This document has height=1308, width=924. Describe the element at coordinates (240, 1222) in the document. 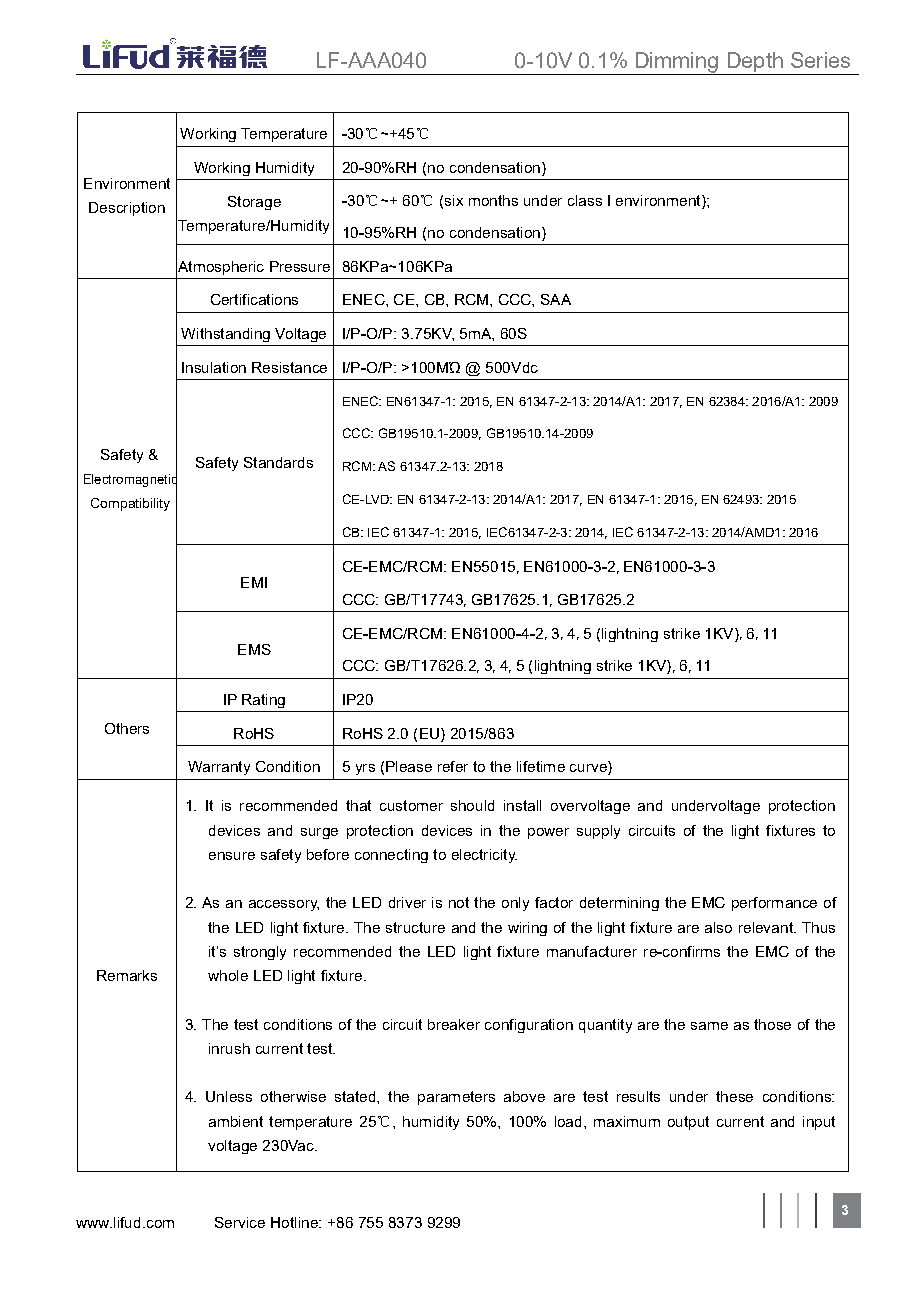

I see `Service` at that location.
